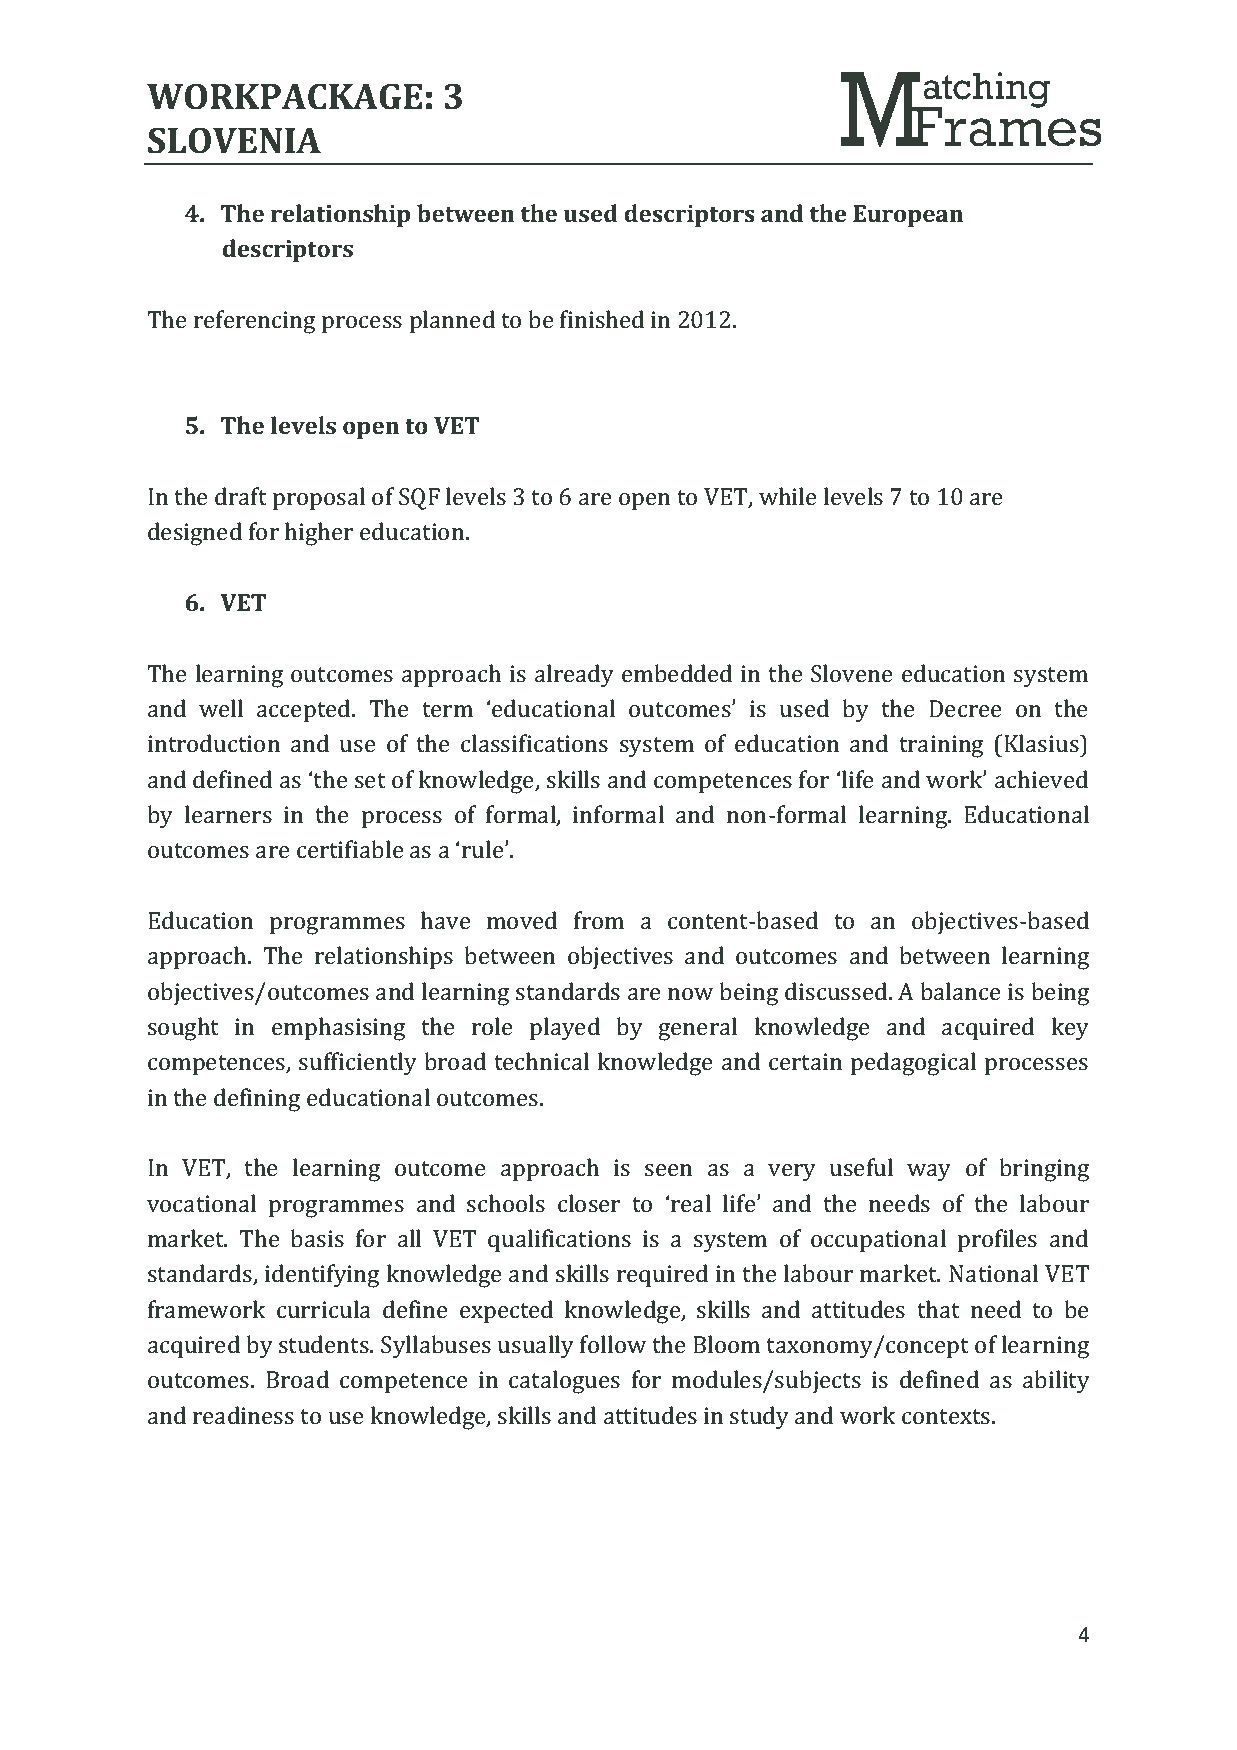 Image resolution: width=1237 pixels, height=1750 pixels. I want to click on follow, so click(613, 1344).
